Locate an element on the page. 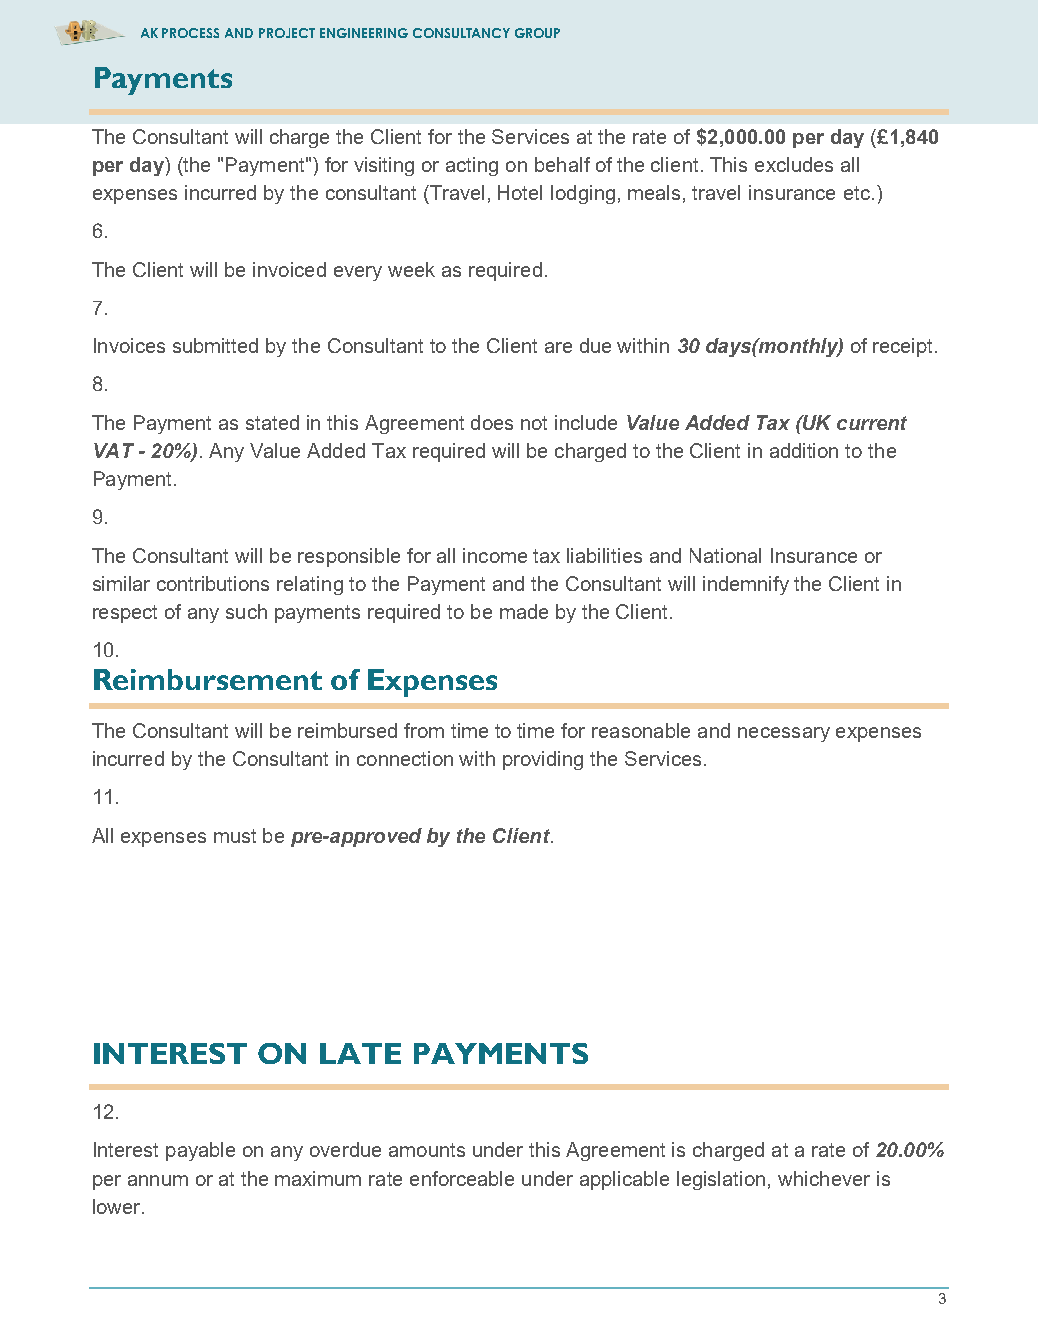 This image has width=1038, height=1344. PROCESS is located at coordinates (190, 33).
